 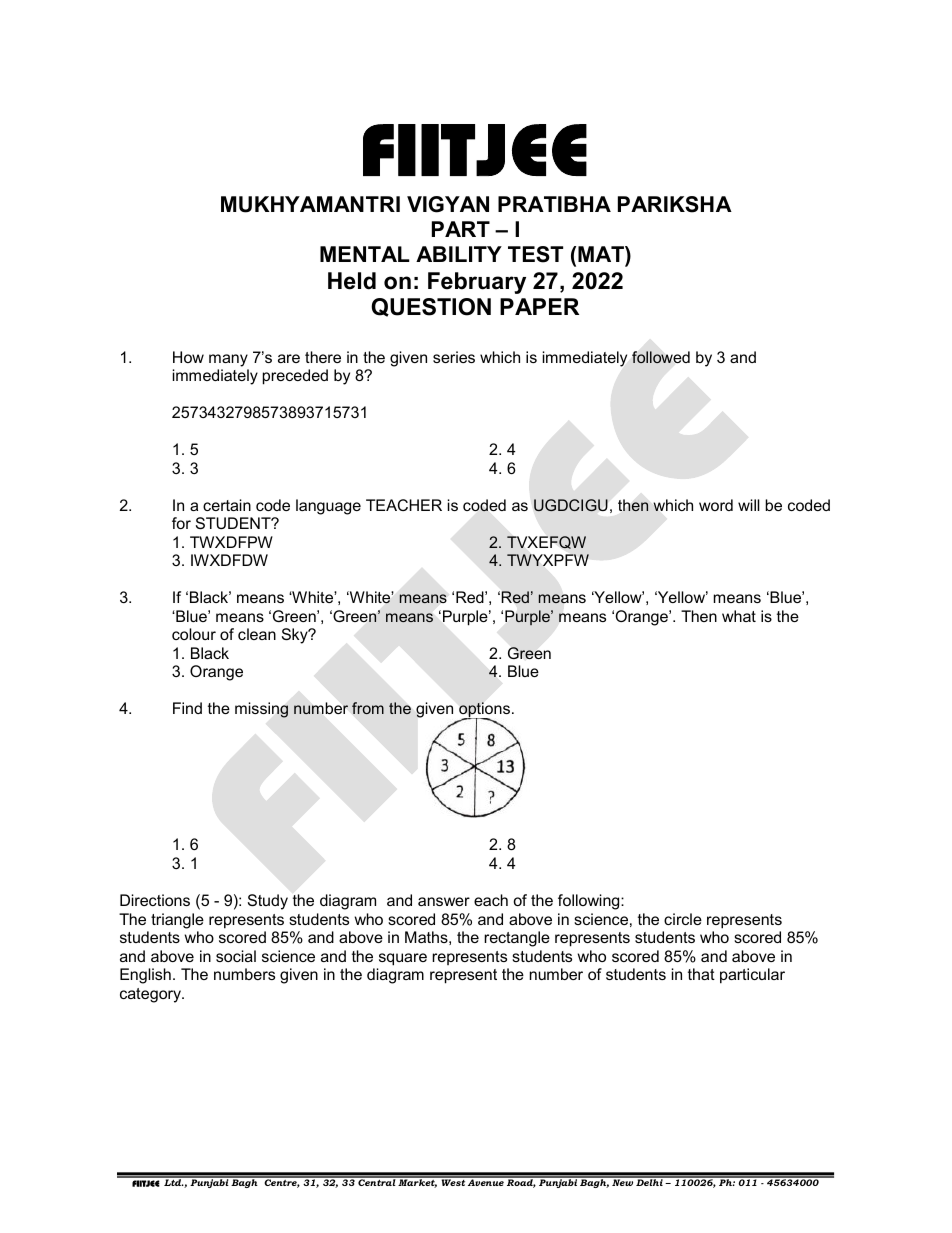 I want to click on February, so click(x=477, y=283).
